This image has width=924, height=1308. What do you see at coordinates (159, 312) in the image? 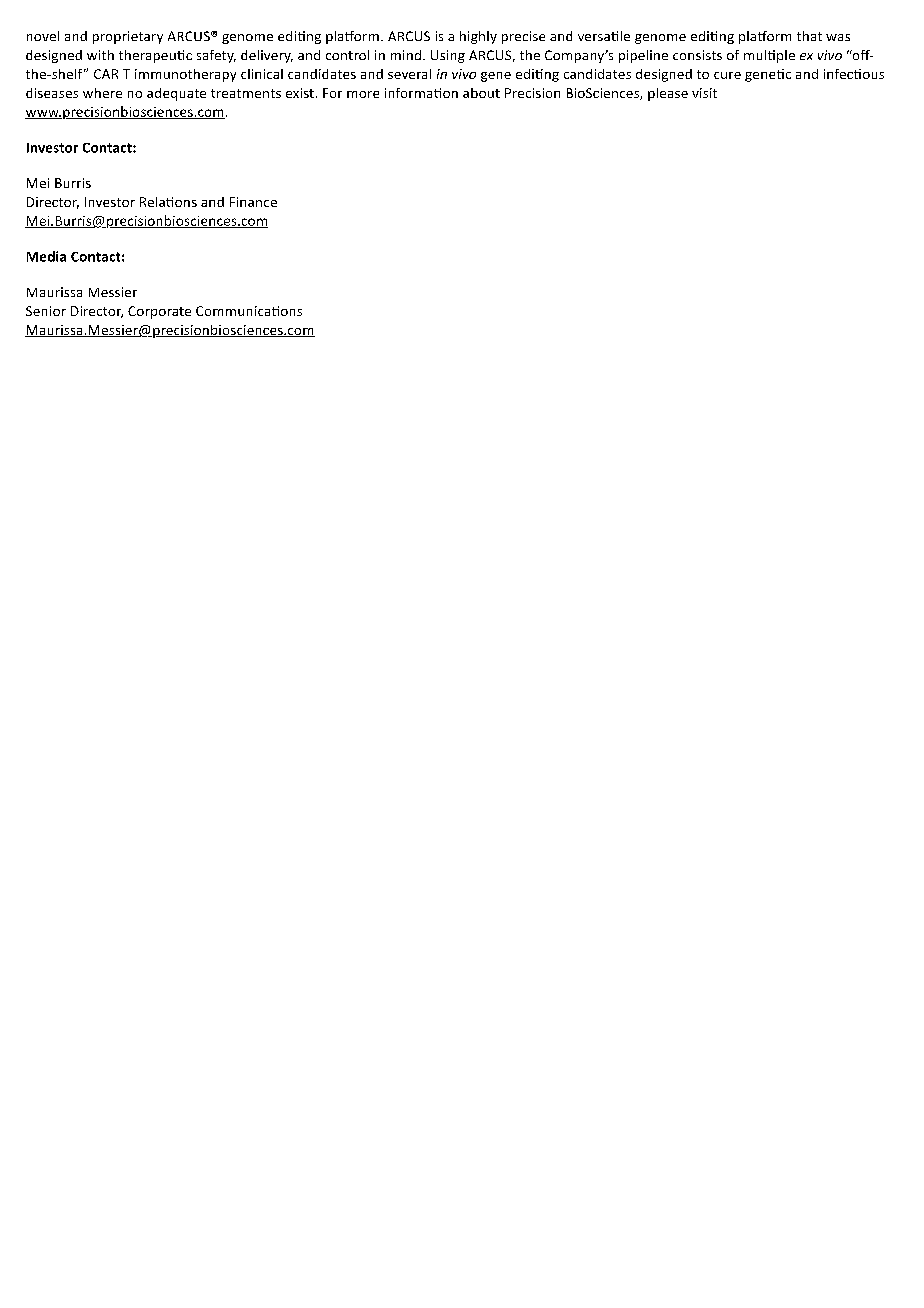
I see `Corporate` at bounding box center [159, 312].
